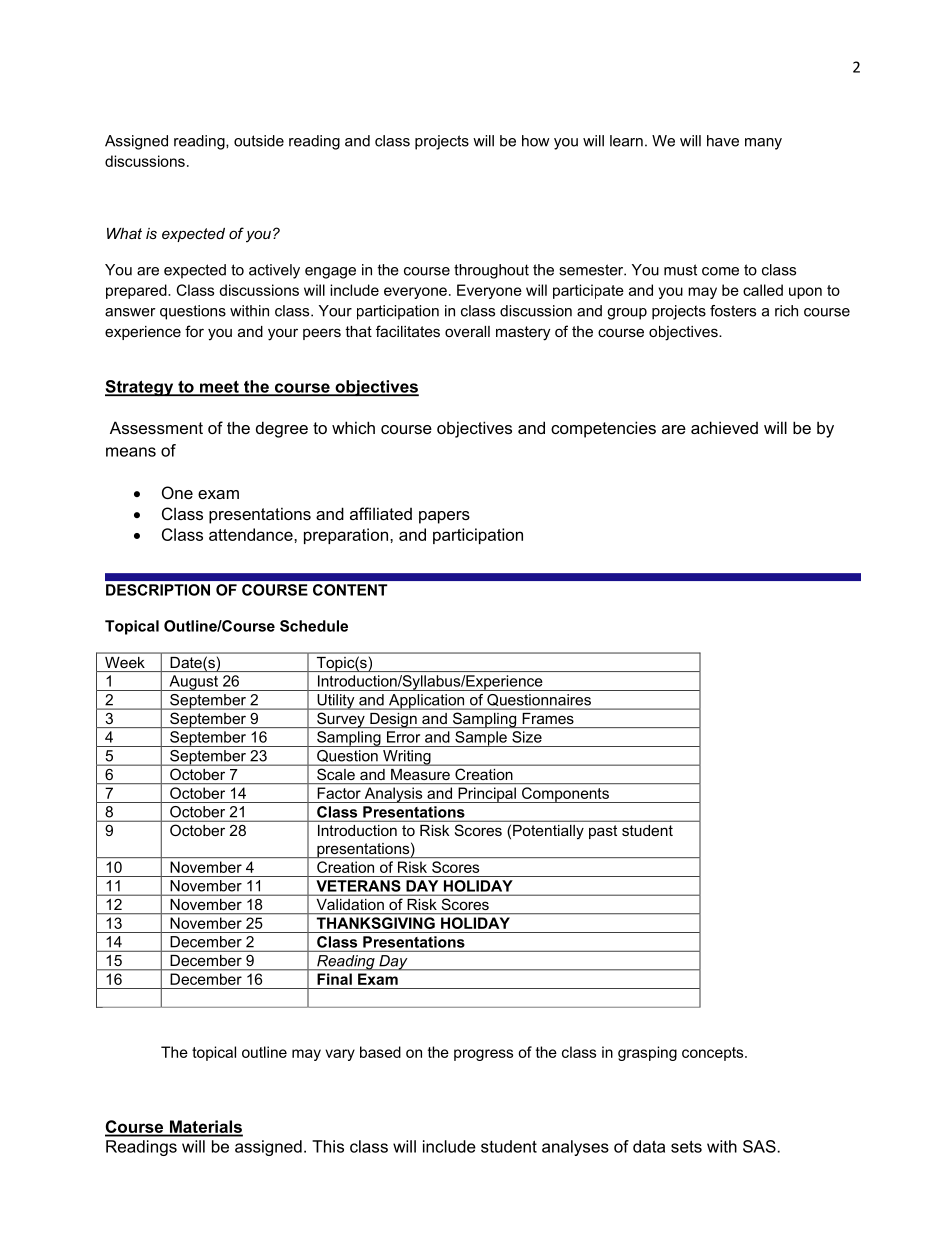  Describe the element at coordinates (603, 832) in the screenshot. I see `past` at that location.
